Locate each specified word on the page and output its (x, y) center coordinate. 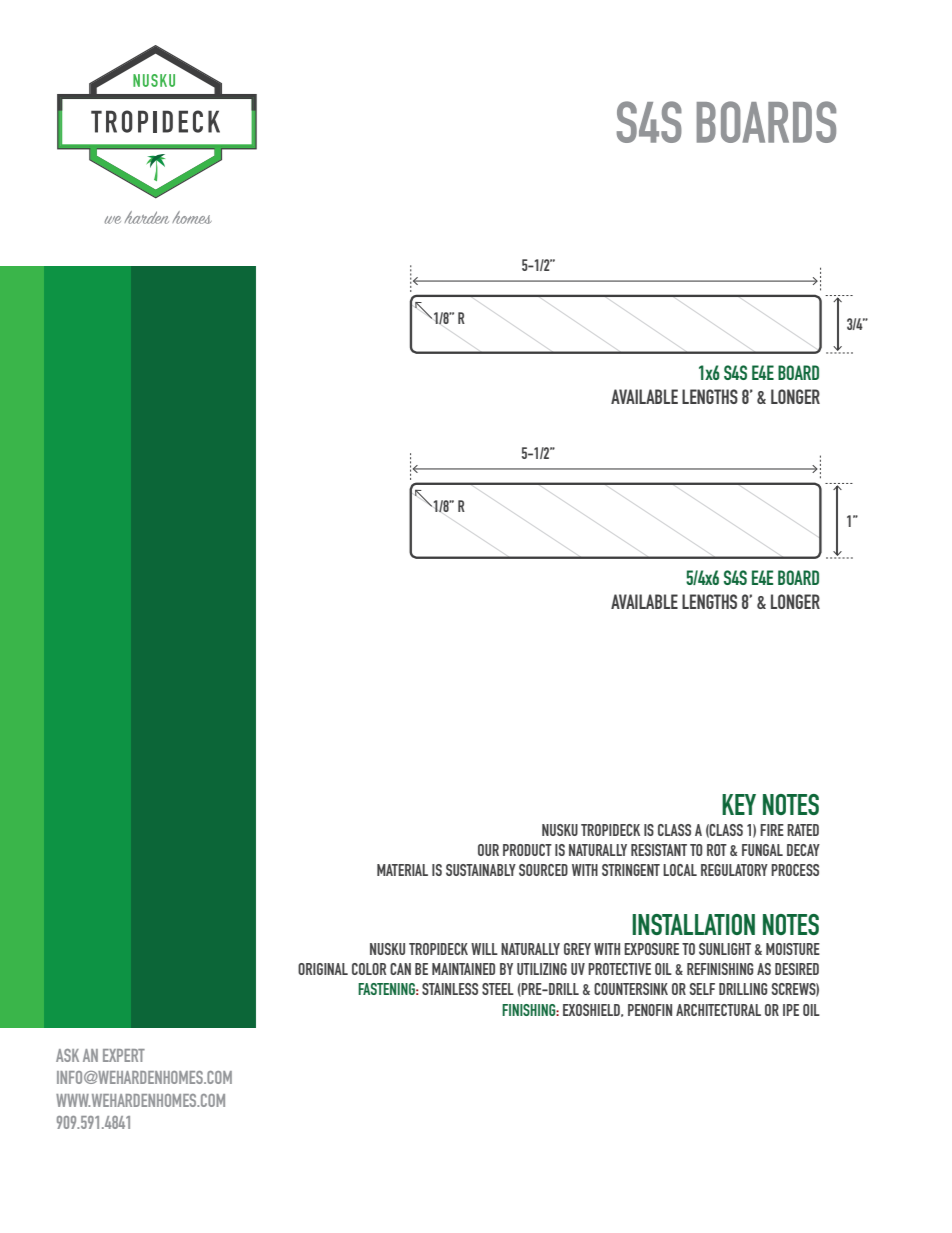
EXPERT (124, 1055)
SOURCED (543, 870)
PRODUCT (527, 850)
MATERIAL (402, 870)
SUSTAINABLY (481, 870)
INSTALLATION (693, 924)
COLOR (369, 969)
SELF (702, 989)
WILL (484, 949)
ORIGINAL (323, 969)
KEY (739, 804)
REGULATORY (734, 870)
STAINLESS (450, 989)
